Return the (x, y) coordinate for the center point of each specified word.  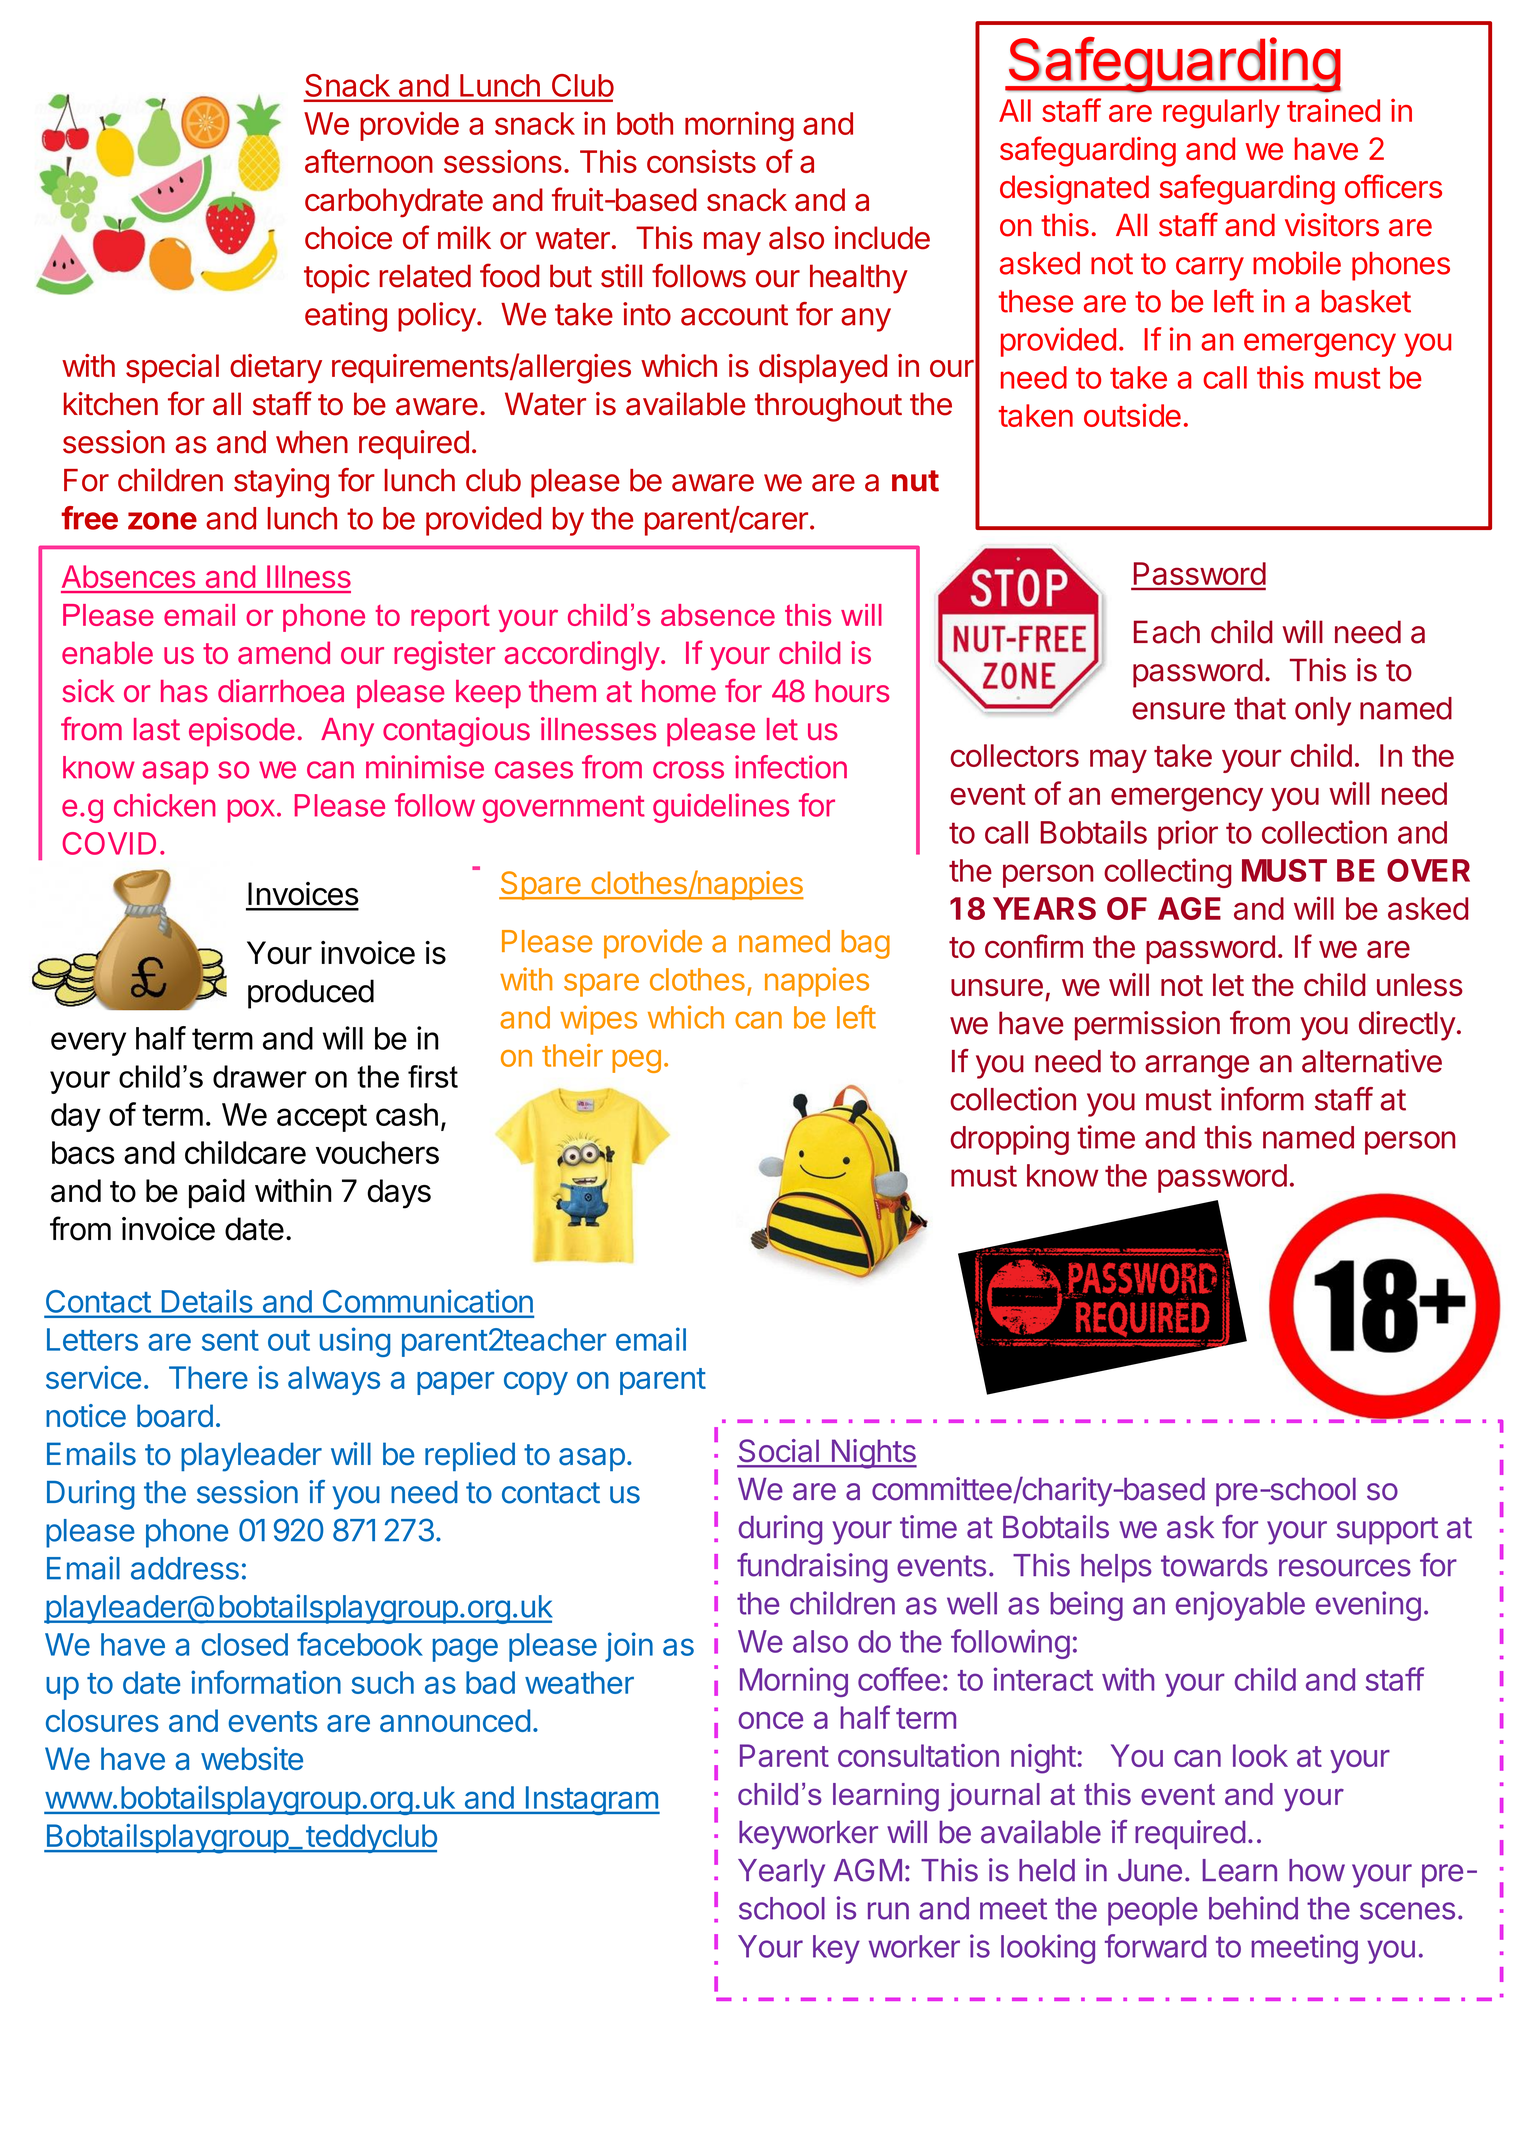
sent (230, 1340)
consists (701, 161)
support (1387, 1531)
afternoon (369, 161)
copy (536, 1383)
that (1260, 708)
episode (242, 732)
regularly (1221, 114)
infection (791, 767)
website (252, 1758)
